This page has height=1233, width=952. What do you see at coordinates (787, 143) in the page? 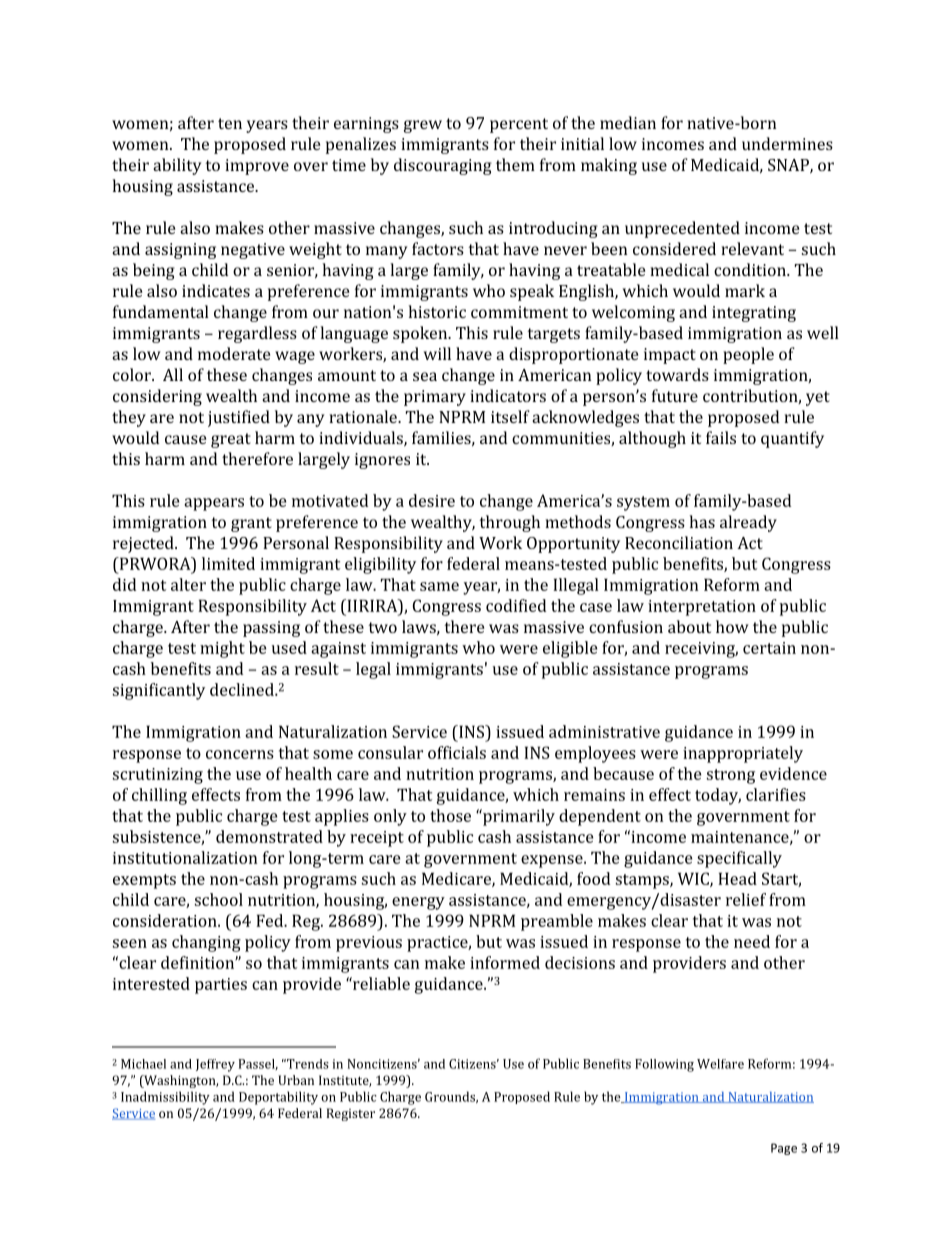
I see `undermines` at bounding box center [787, 143].
